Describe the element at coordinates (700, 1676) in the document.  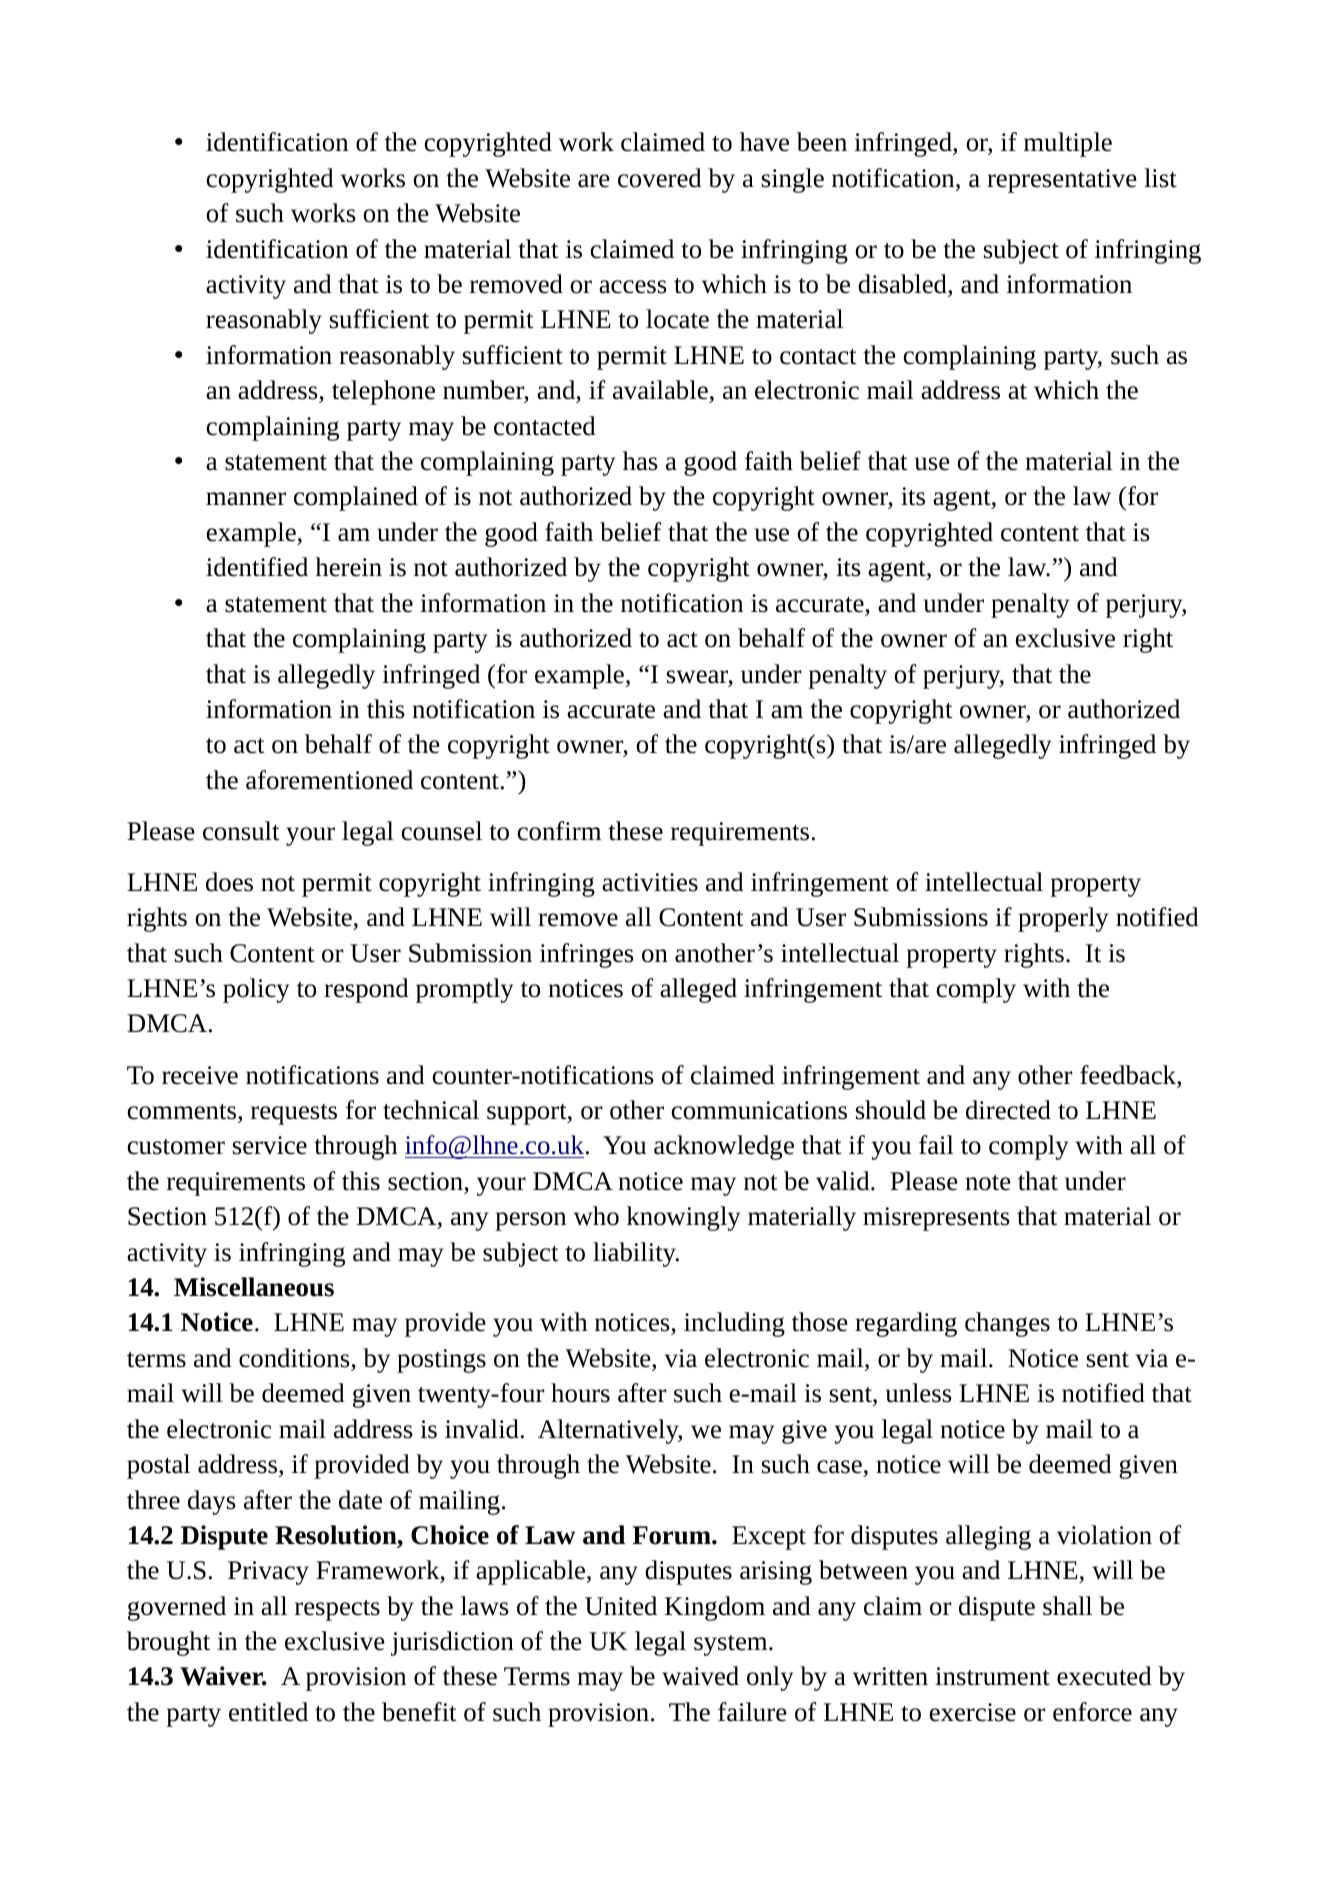
I see `waived` at that location.
